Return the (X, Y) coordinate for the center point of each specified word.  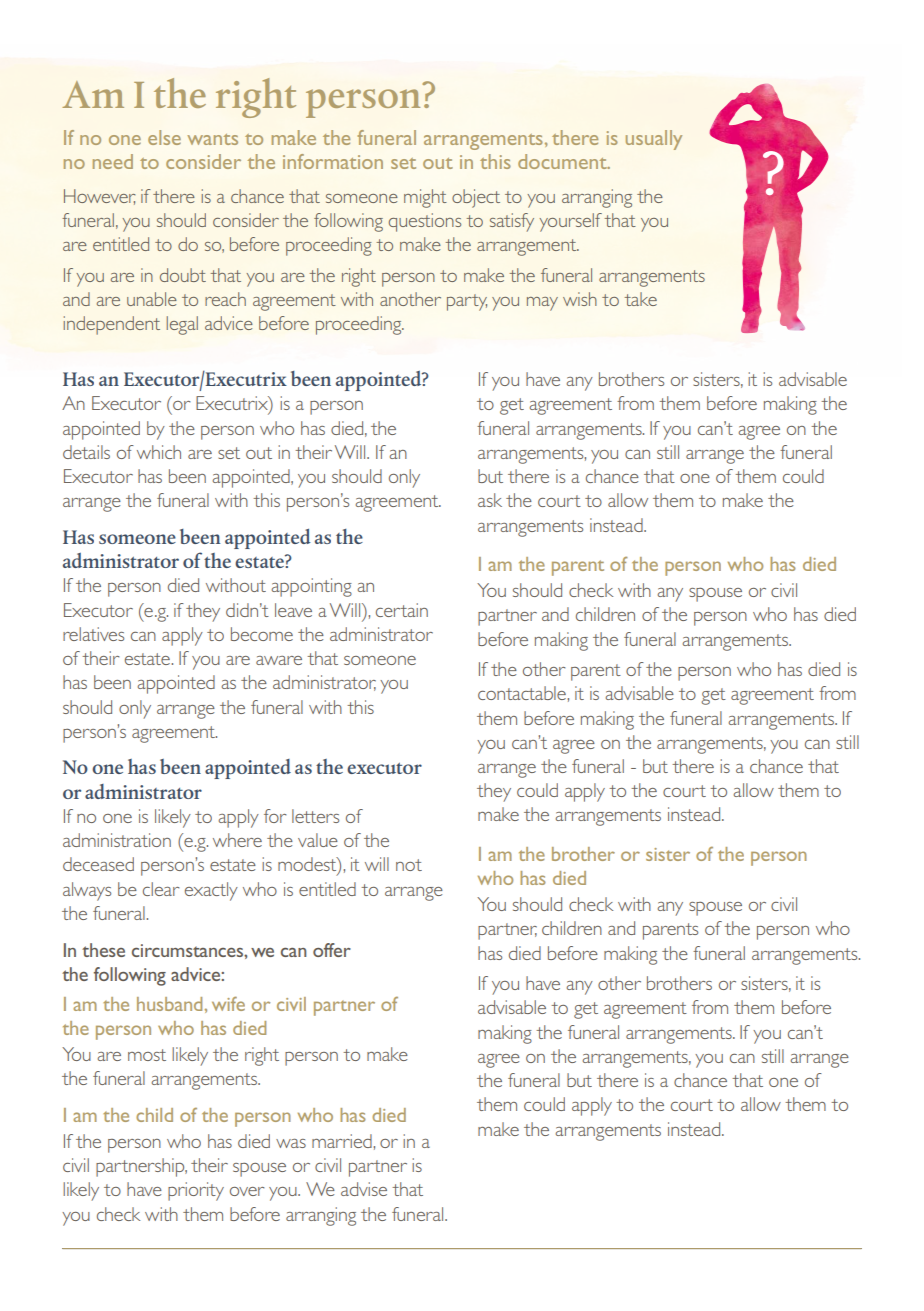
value (318, 840)
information (333, 161)
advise (364, 1189)
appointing (311, 587)
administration (117, 840)
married (342, 1141)
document (563, 161)
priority (196, 1191)
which (159, 452)
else (164, 137)
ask (490, 500)
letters (315, 816)
